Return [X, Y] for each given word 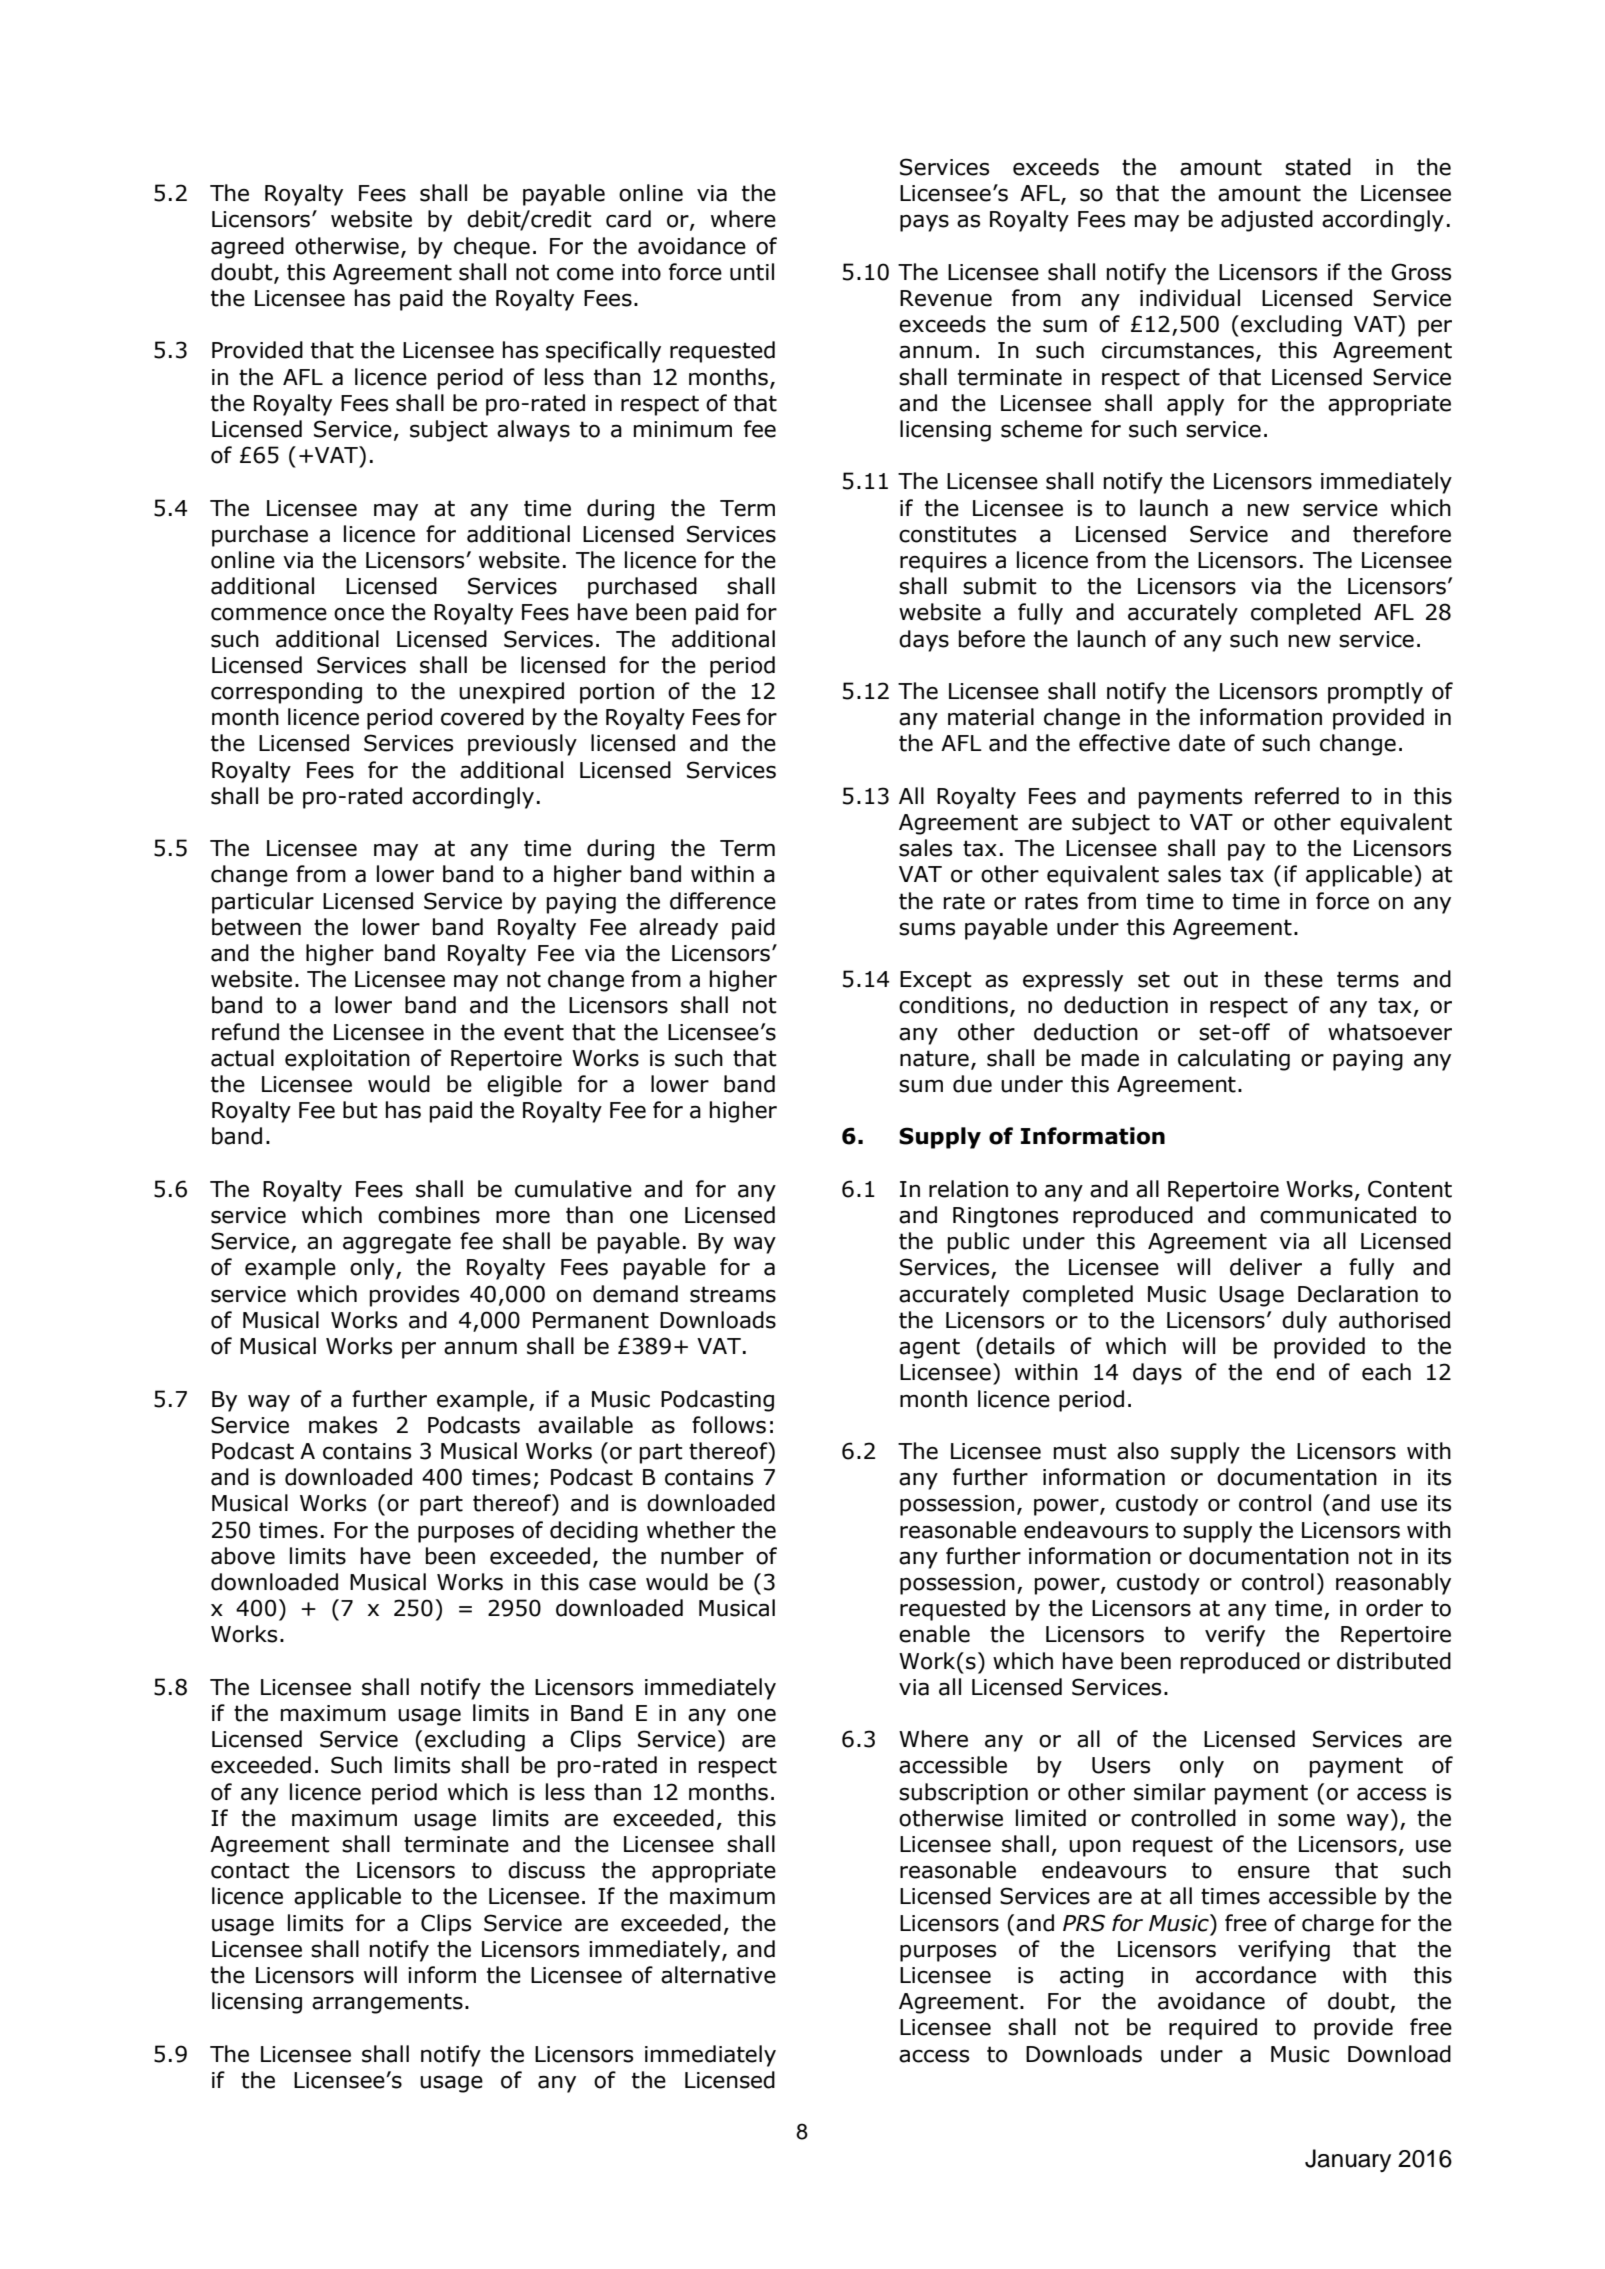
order [1394, 1608]
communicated [1338, 1215]
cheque [492, 248]
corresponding [286, 693]
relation [968, 1189]
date [1202, 743]
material [991, 717]
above [243, 1556]
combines [429, 1215]
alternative [718, 1975]
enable [934, 1634]
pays [924, 223]
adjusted [1267, 221]
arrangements [387, 2003]
